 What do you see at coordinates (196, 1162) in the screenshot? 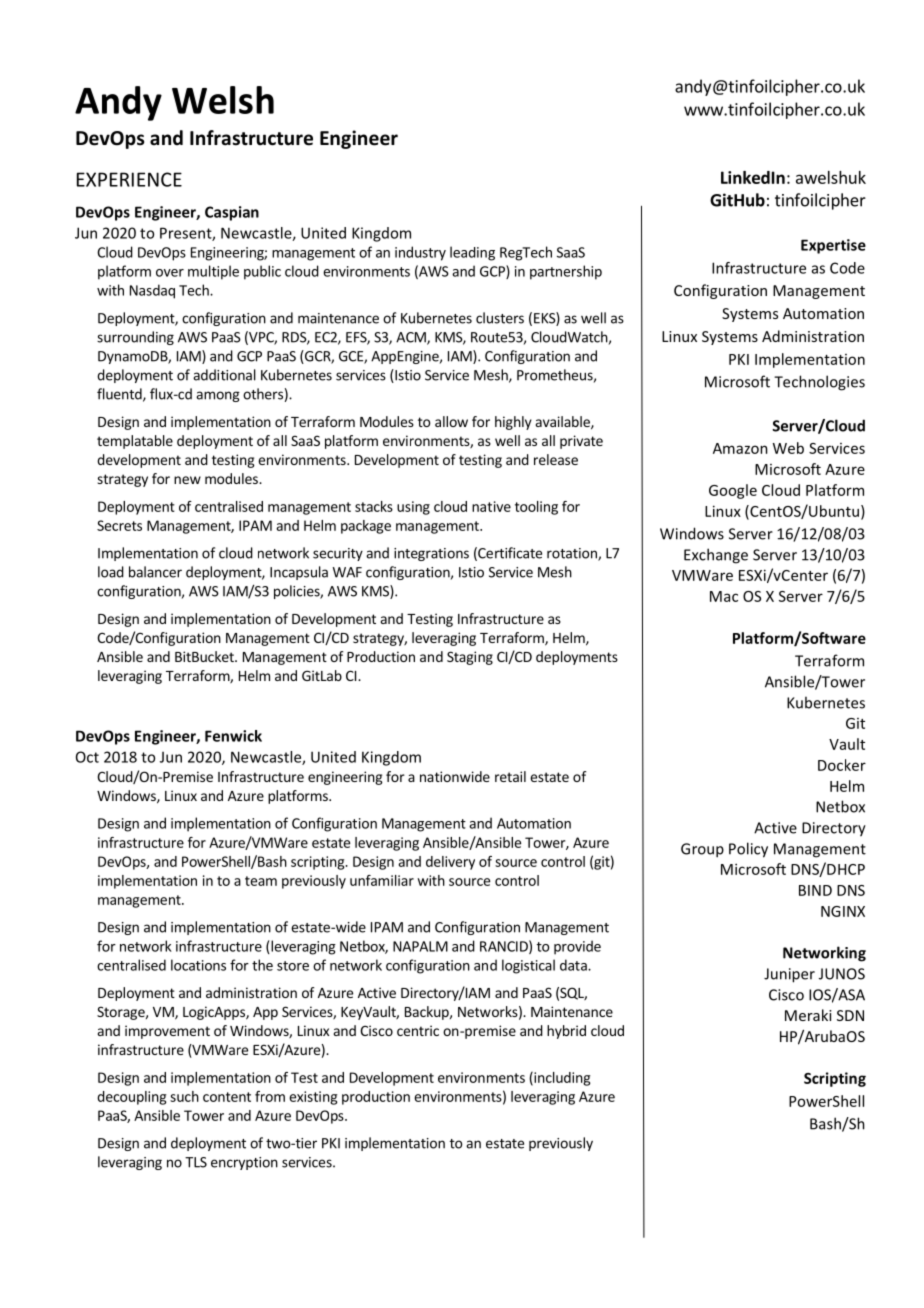
I see `TLS` at bounding box center [196, 1162].
